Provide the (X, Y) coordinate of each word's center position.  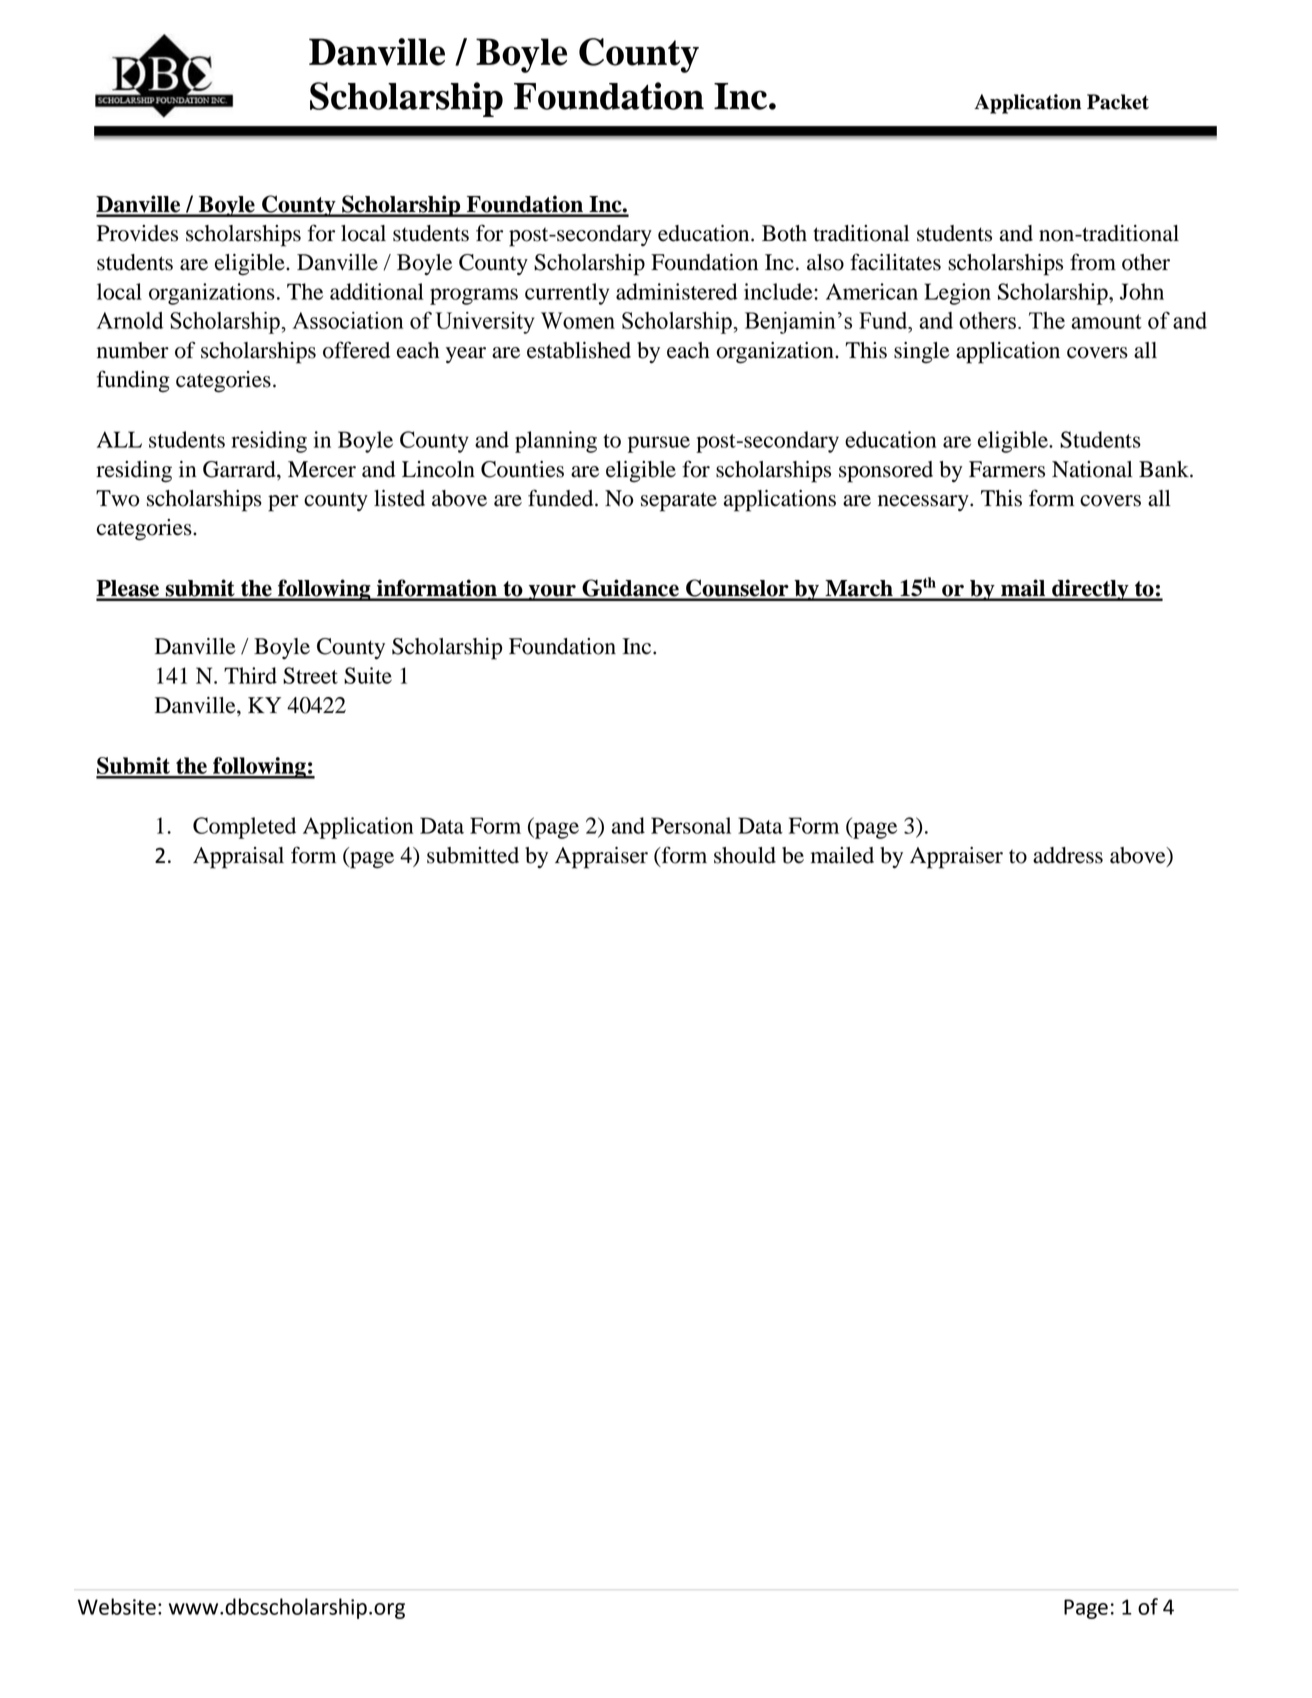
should (745, 855)
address (1068, 855)
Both (784, 233)
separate (679, 502)
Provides (137, 233)
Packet (1118, 102)
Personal (691, 825)
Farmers (1007, 469)
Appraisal (238, 858)
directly (1090, 590)
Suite (368, 675)
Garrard (240, 469)
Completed (244, 828)
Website (117, 1606)
